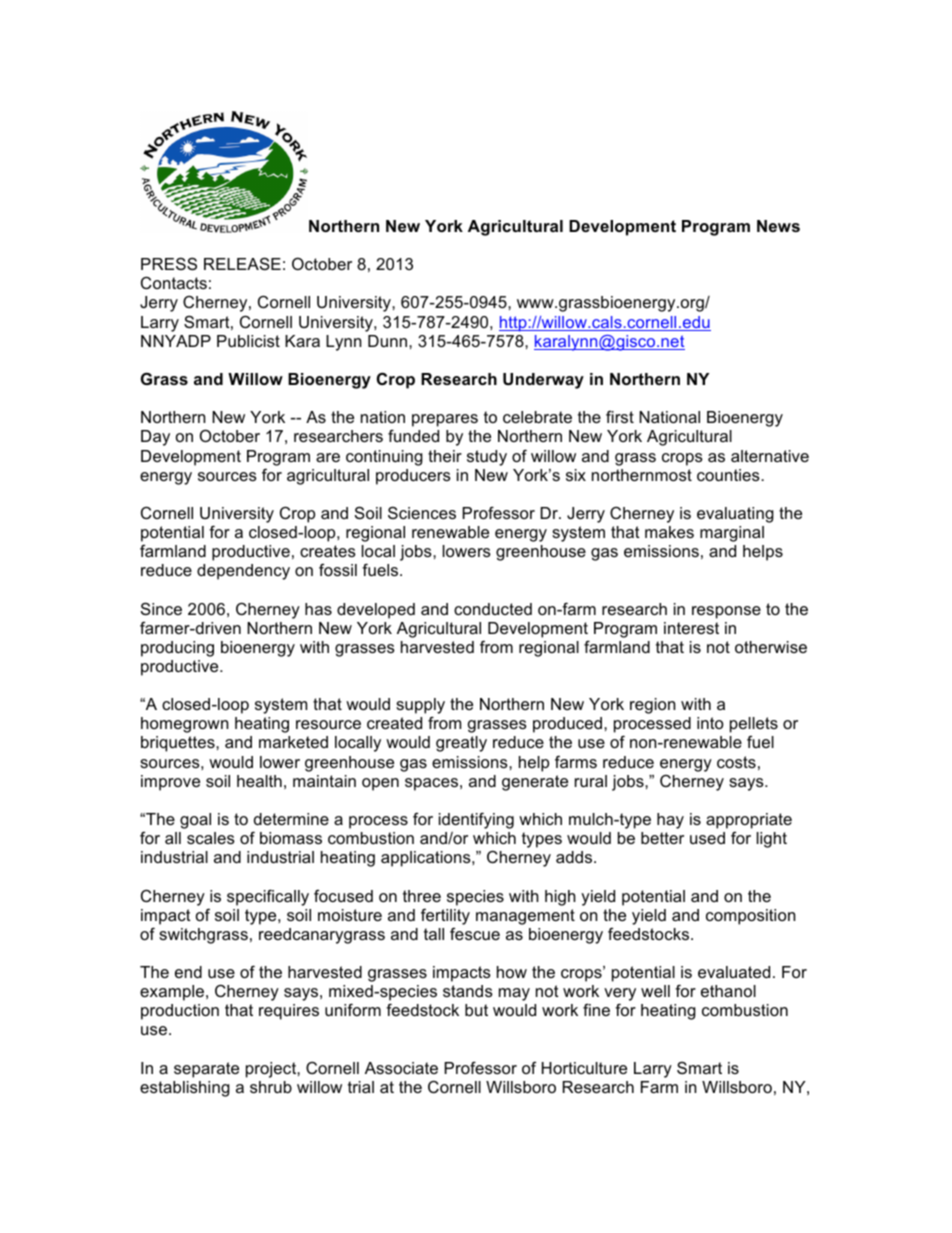  What do you see at coordinates (778, 226) in the page?
I see `News` at bounding box center [778, 226].
